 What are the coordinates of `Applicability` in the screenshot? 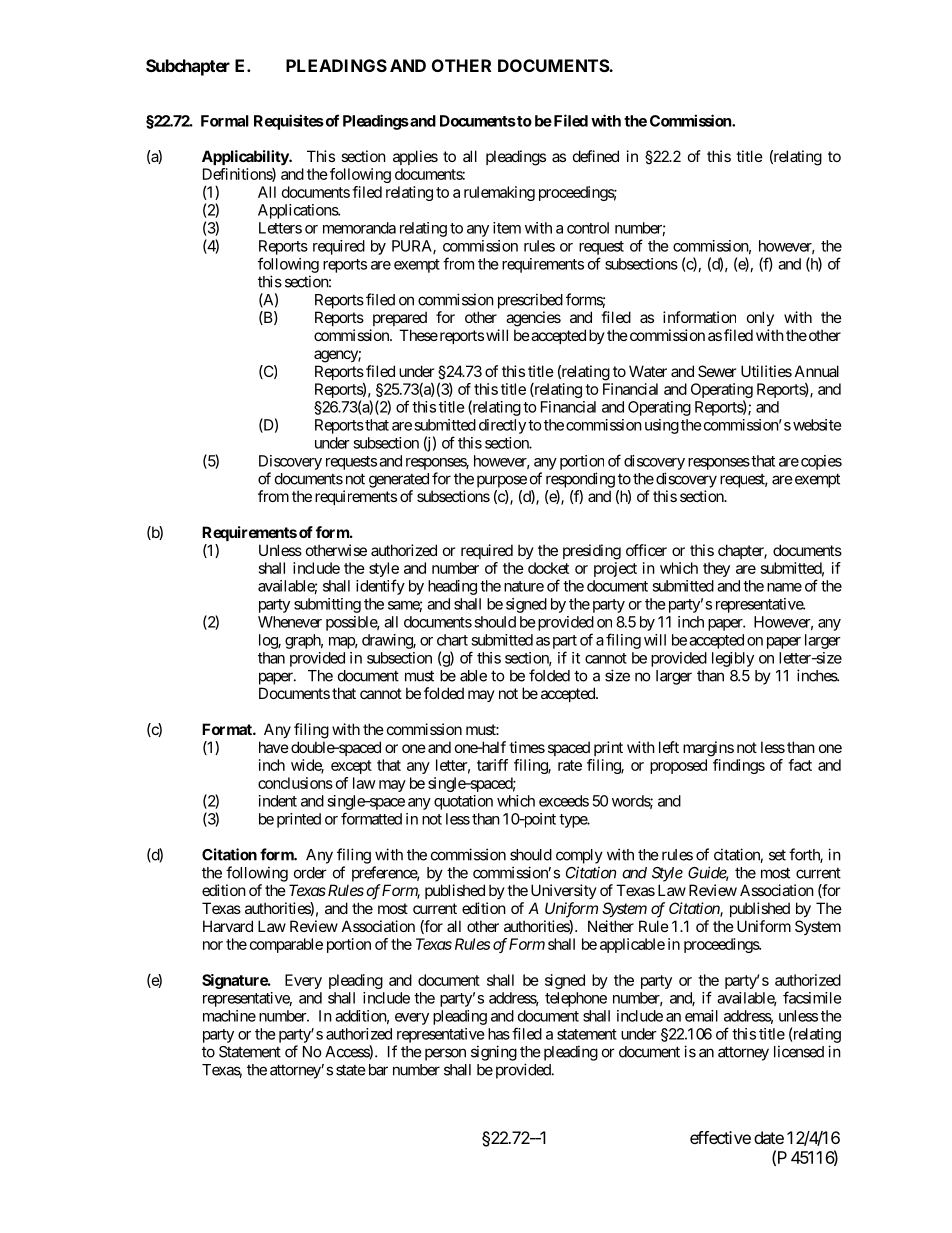 It's located at (246, 157).
